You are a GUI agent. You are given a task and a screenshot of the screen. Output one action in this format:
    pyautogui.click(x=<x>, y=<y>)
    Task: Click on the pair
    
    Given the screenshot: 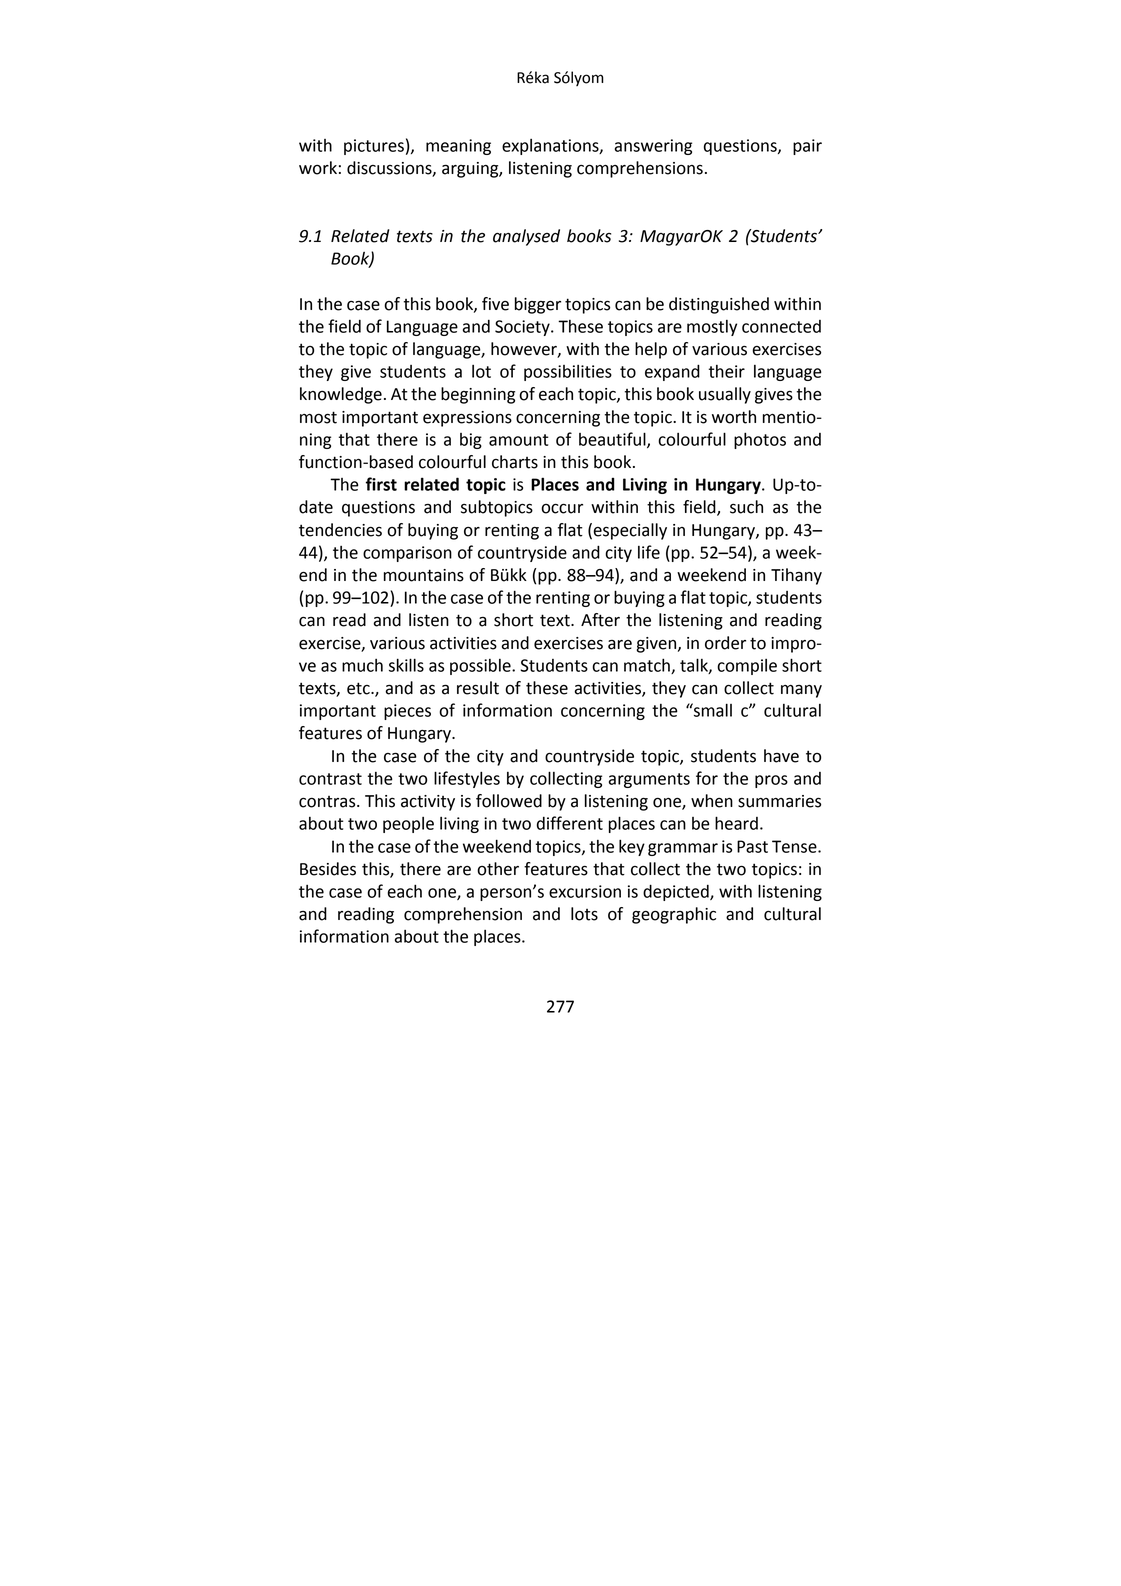 What is the action you would take?
    pyautogui.click(x=807, y=147)
